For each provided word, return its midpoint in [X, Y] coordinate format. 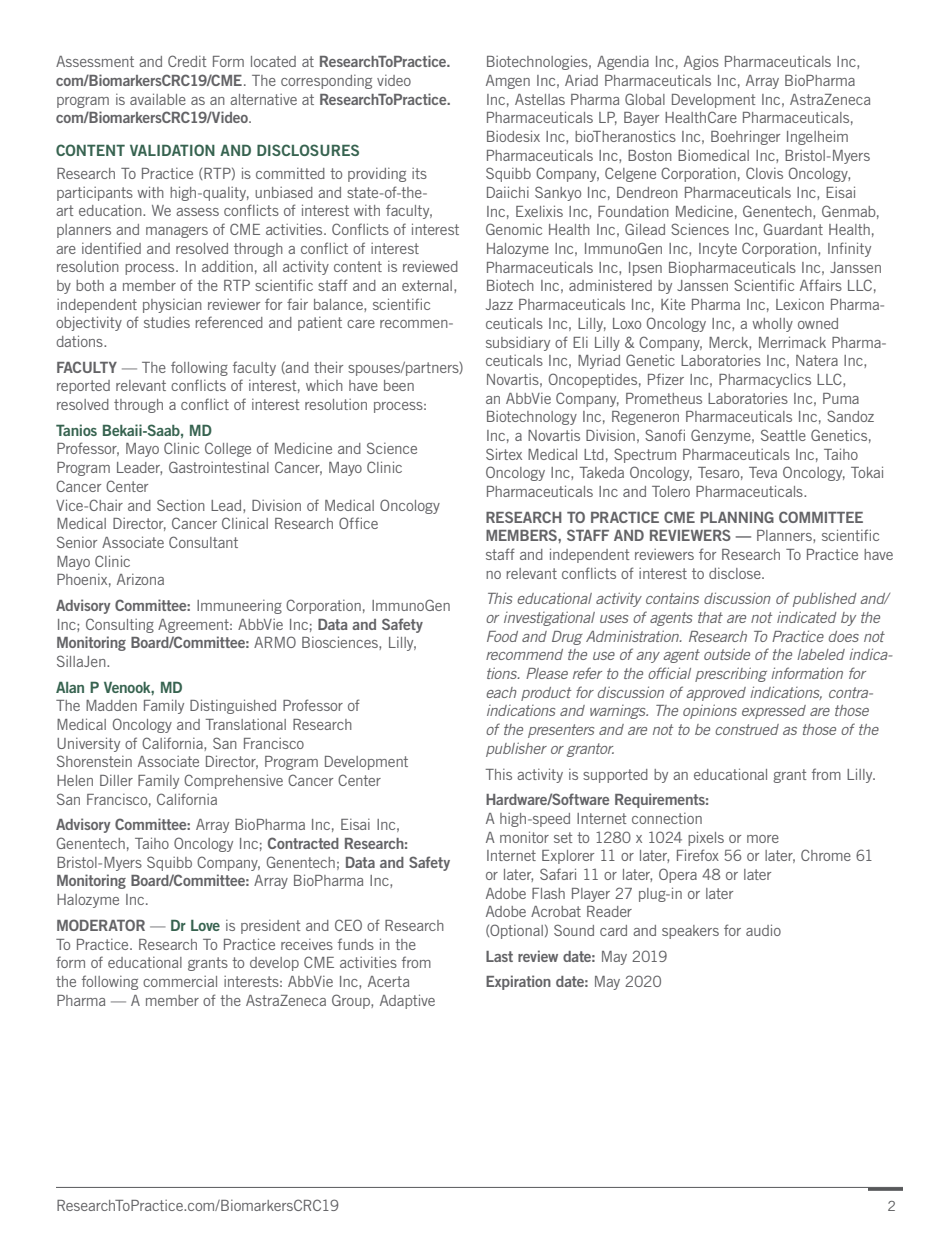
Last [499, 956]
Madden [111, 705]
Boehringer [745, 137]
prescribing [731, 674]
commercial [180, 981]
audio [763, 930]
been [399, 385]
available [158, 99]
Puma [841, 398]
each [501, 692]
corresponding [326, 82]
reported [83, 387]
